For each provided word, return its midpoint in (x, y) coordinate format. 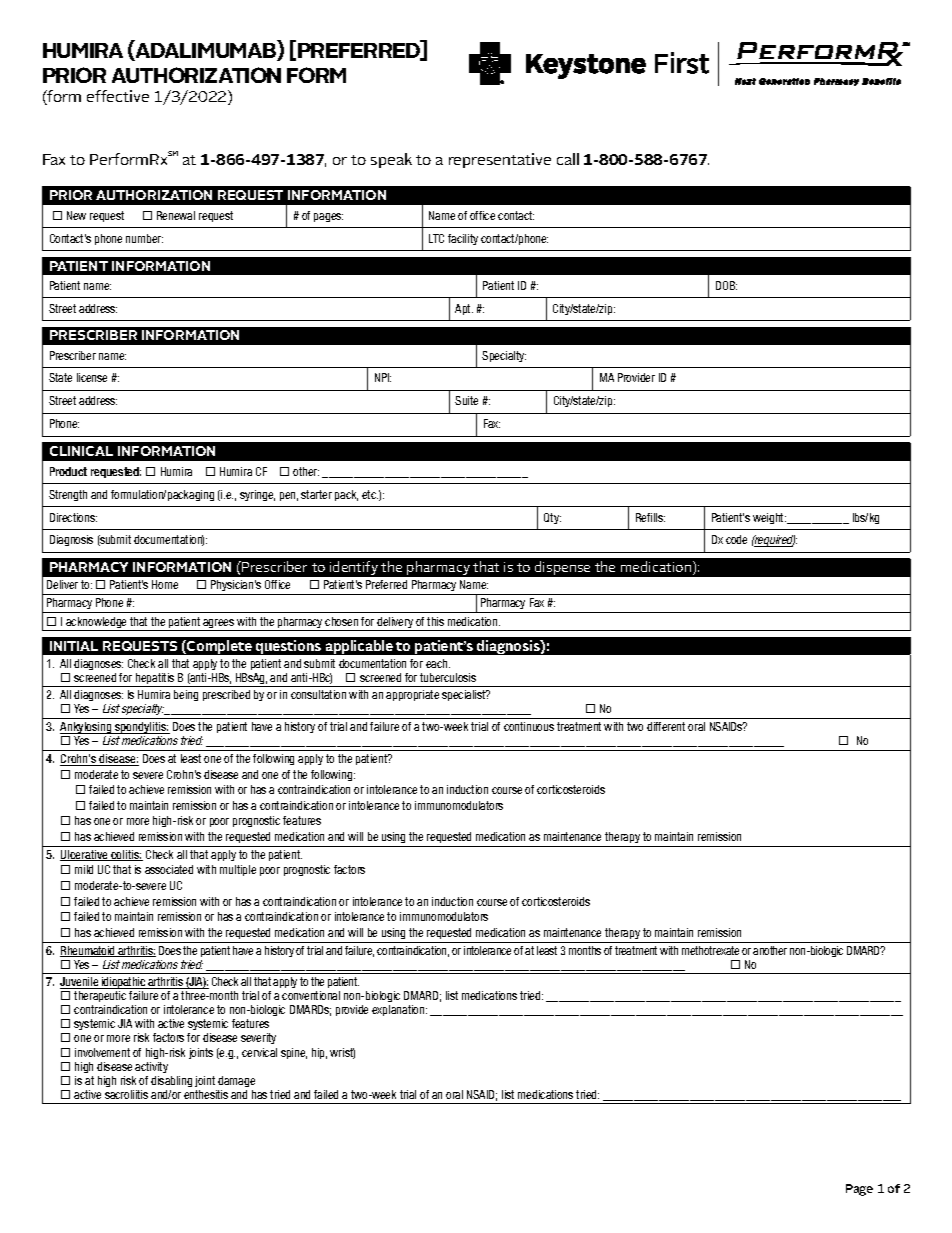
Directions (73, 517)
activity (151, 1067)
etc (370, 494)
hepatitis (155, 680)
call (568, 159)
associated (169, 869)
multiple (238, 870)
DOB (726, 285)
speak (391, 160)
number (144, 238)
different (666, 726)
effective (118, 96)
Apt (464, 309)
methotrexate (710, 950)
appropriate (412, 695)
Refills (650, 517)
